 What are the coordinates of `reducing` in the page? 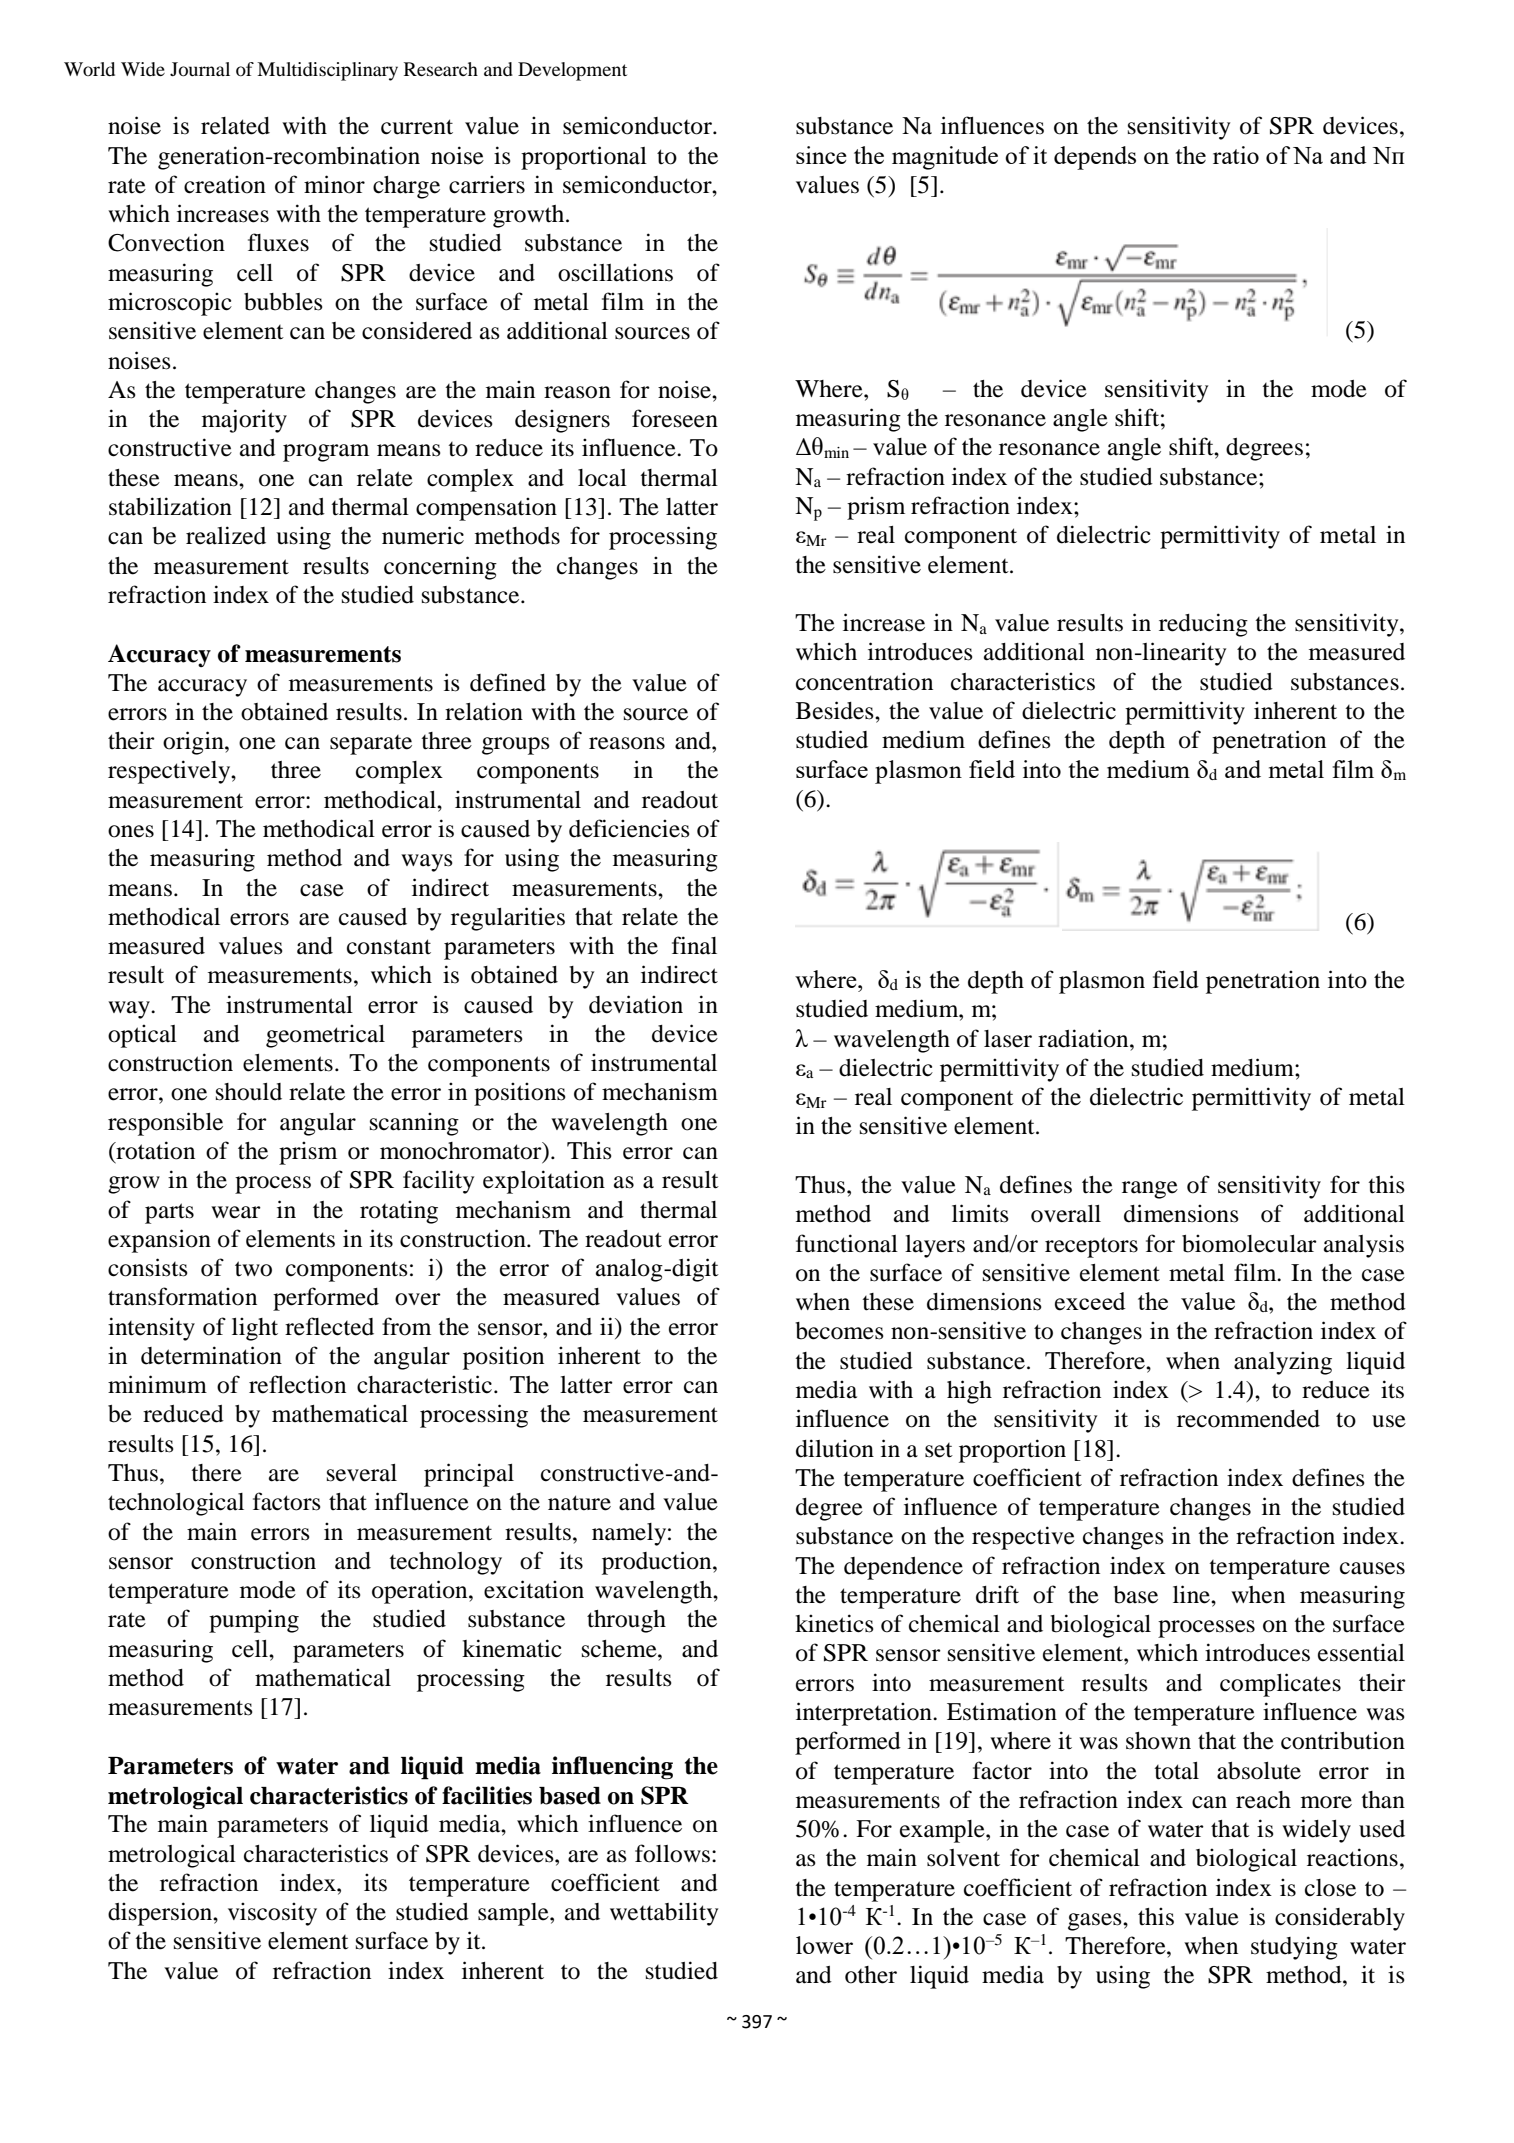 It's located at (1203, 625).
